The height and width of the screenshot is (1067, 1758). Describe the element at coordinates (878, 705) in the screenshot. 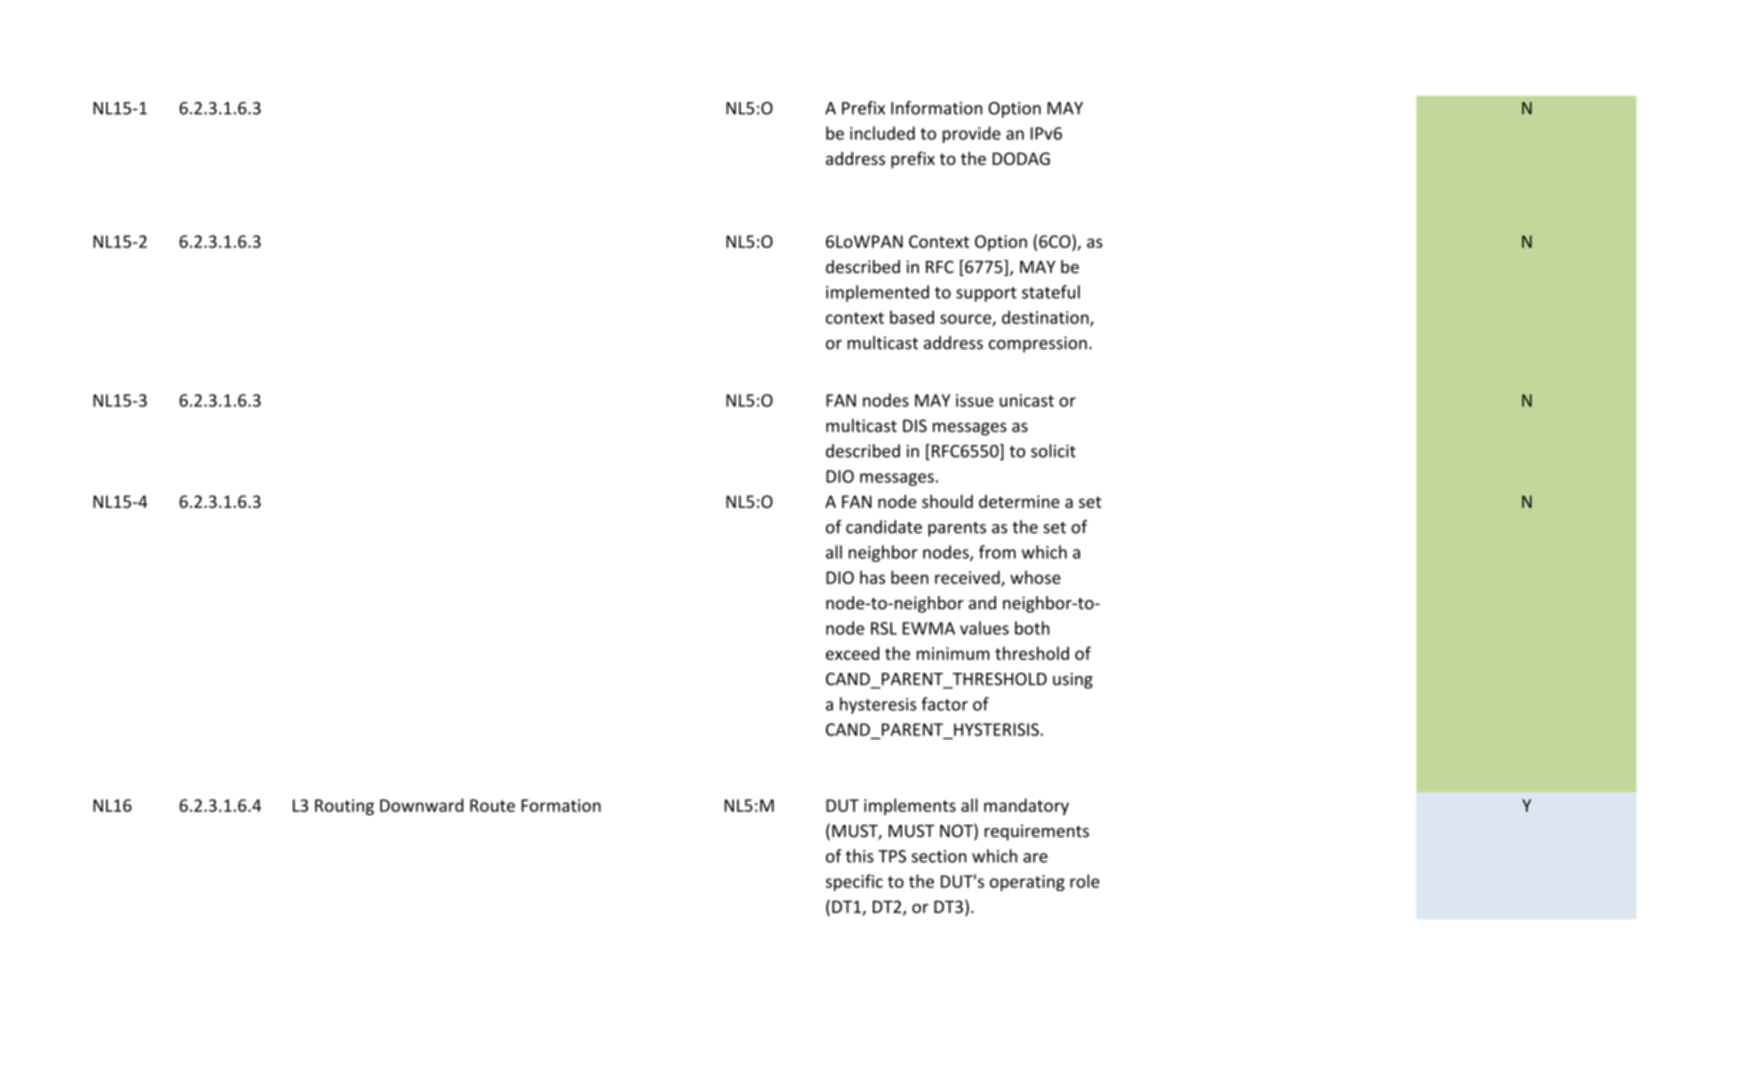

I see `hysteresis` at that location.
